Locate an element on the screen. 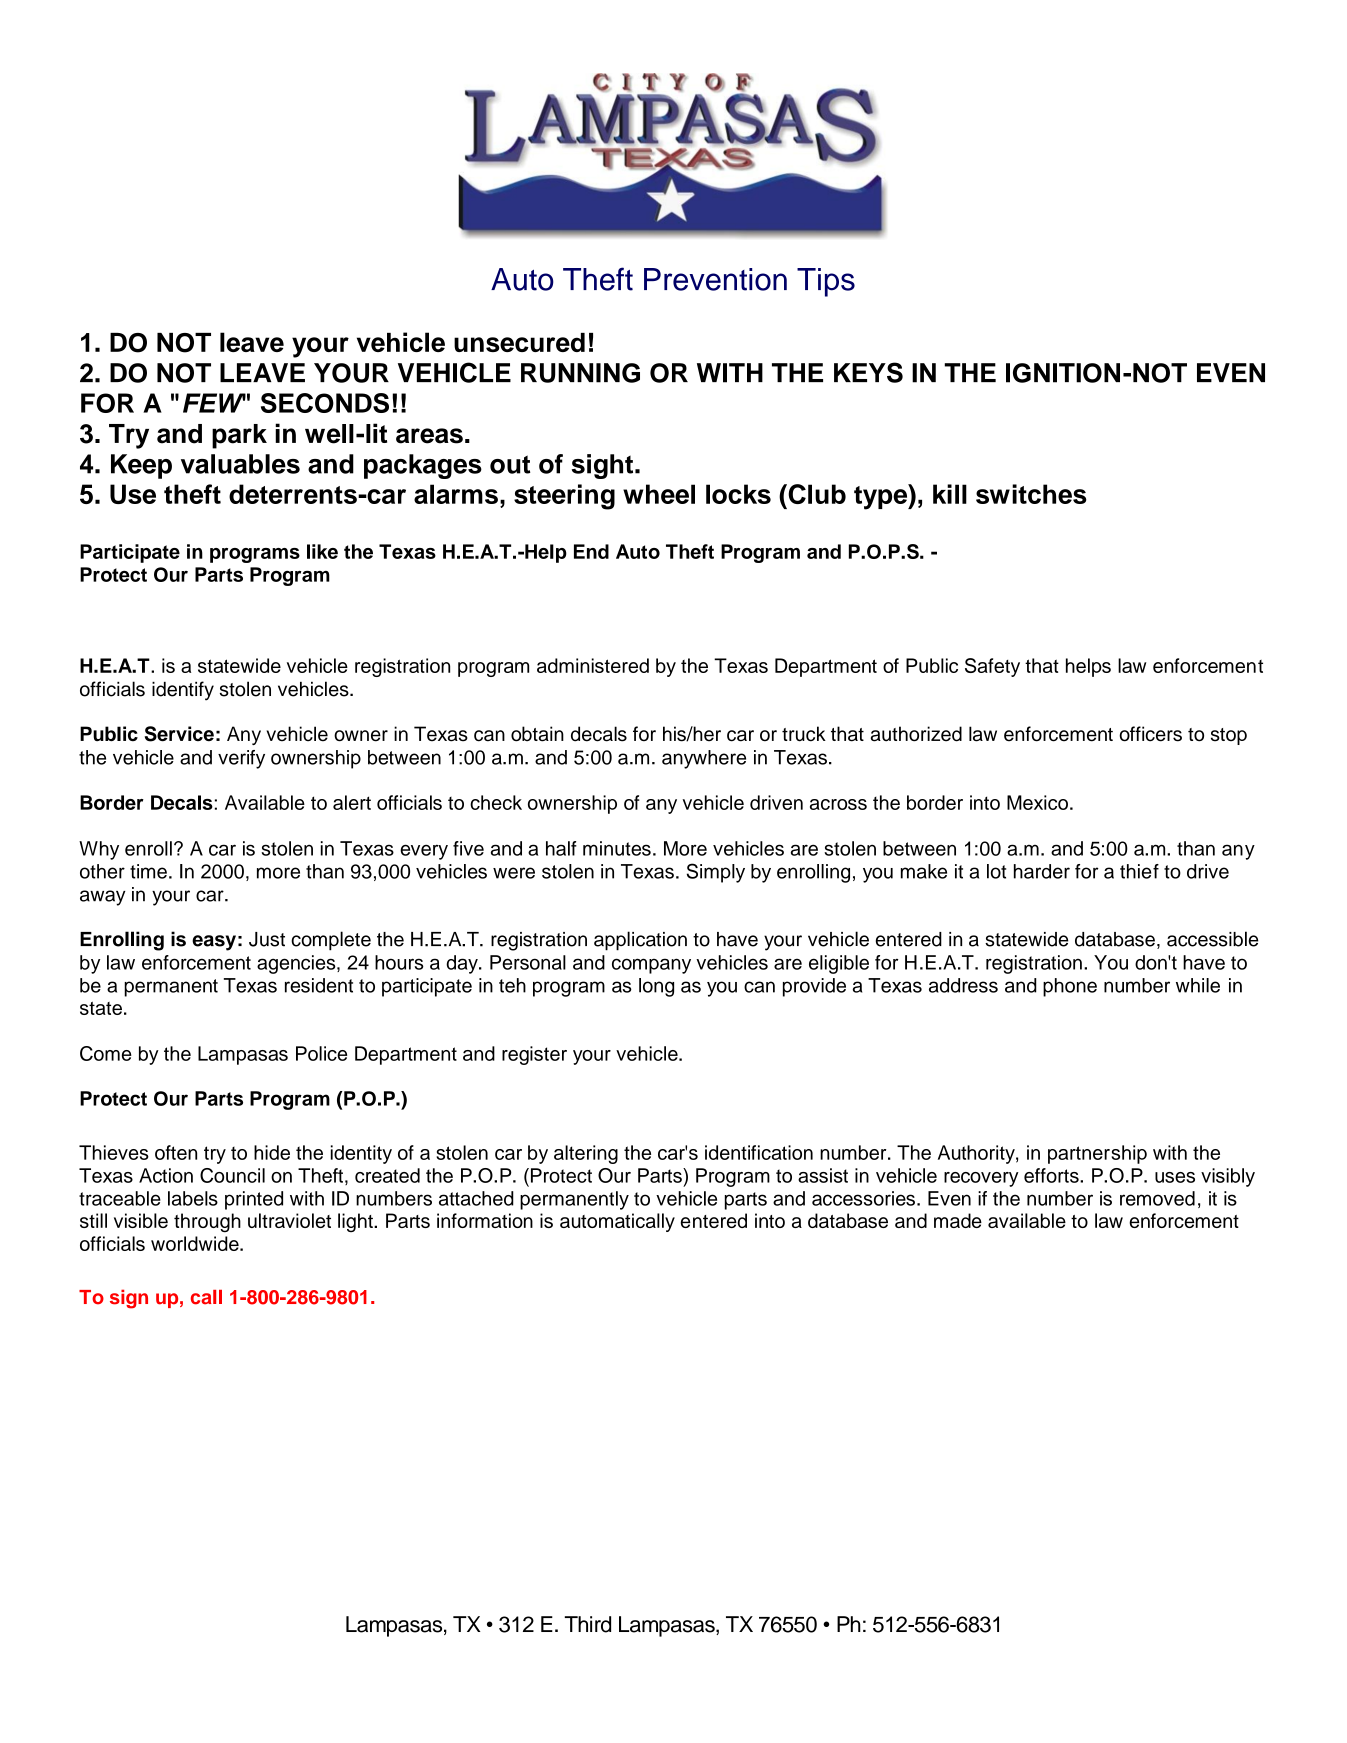  verify is located at coordinates (241, 759).
